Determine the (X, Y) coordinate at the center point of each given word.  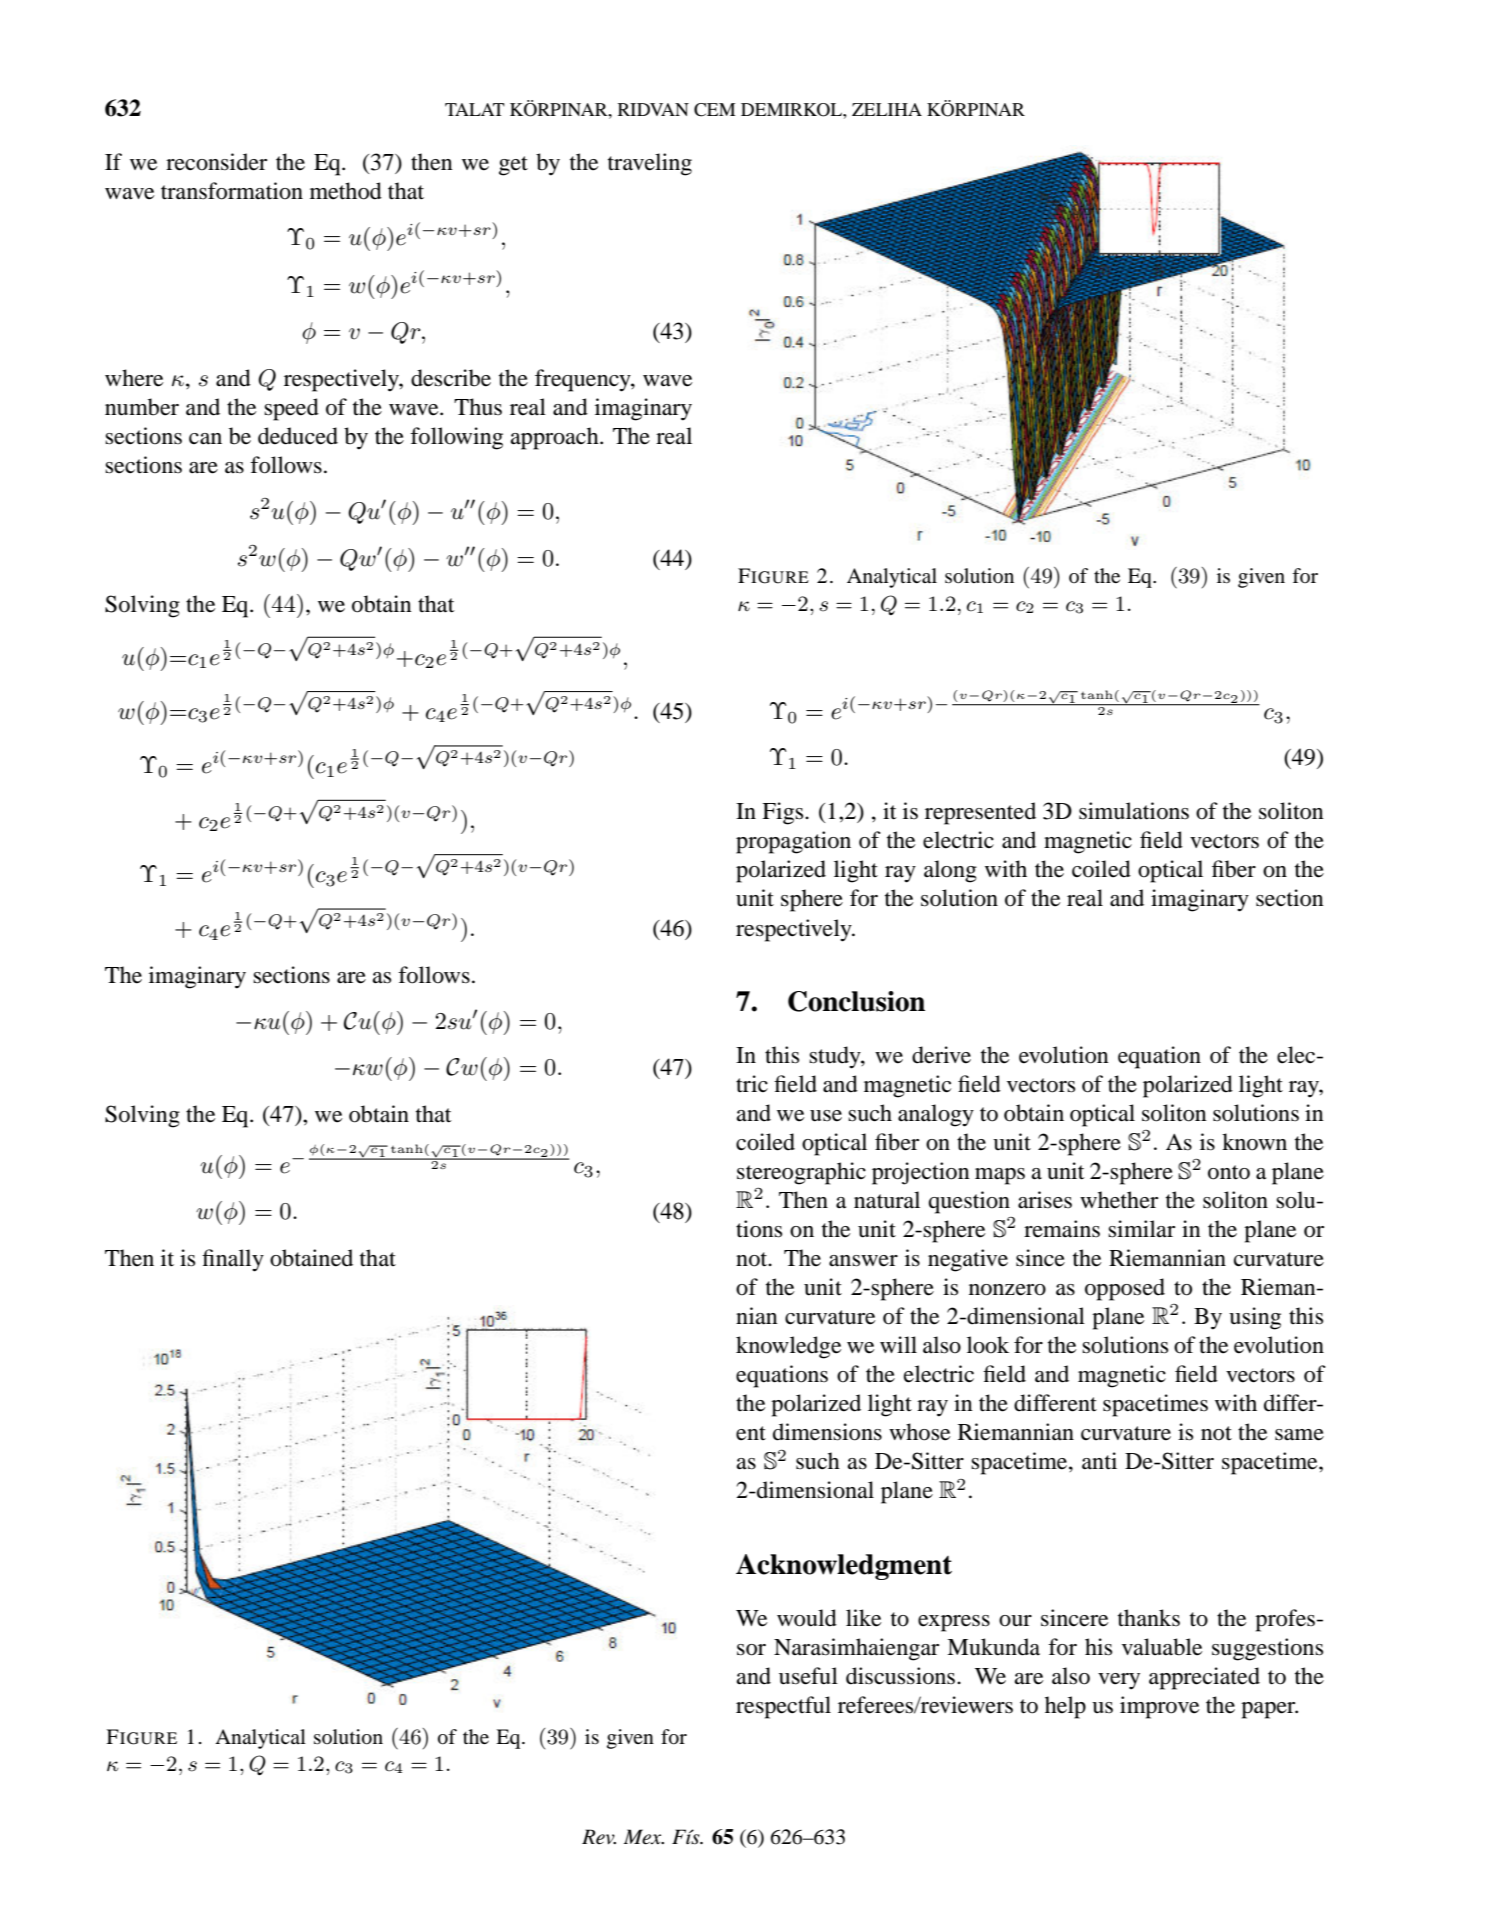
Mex (644, 1837)
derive (941, 1055)
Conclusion (856, 1001)
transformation (232, 191)
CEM (714, 110)
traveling (650, 164)
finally (233, 1260)
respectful (783, 1707)
